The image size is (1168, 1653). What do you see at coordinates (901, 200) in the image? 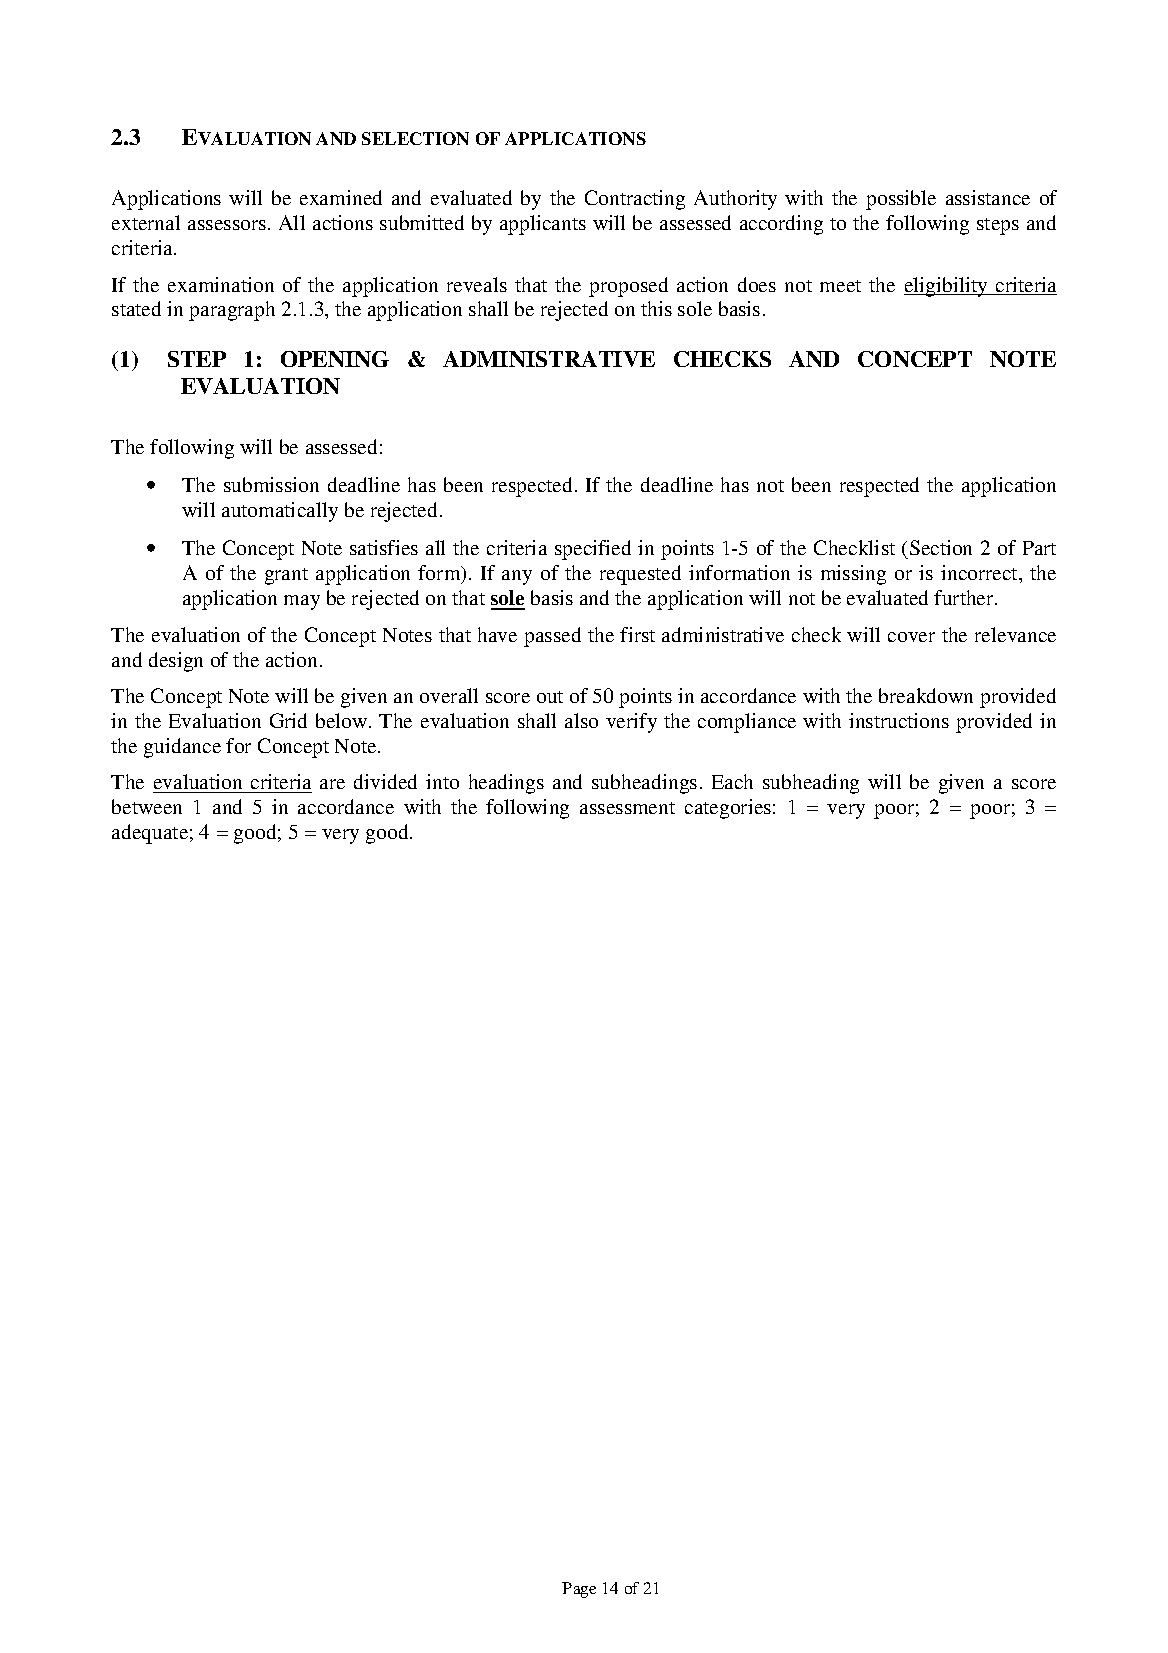
I see `possible` at bounding box center [901, 200].
